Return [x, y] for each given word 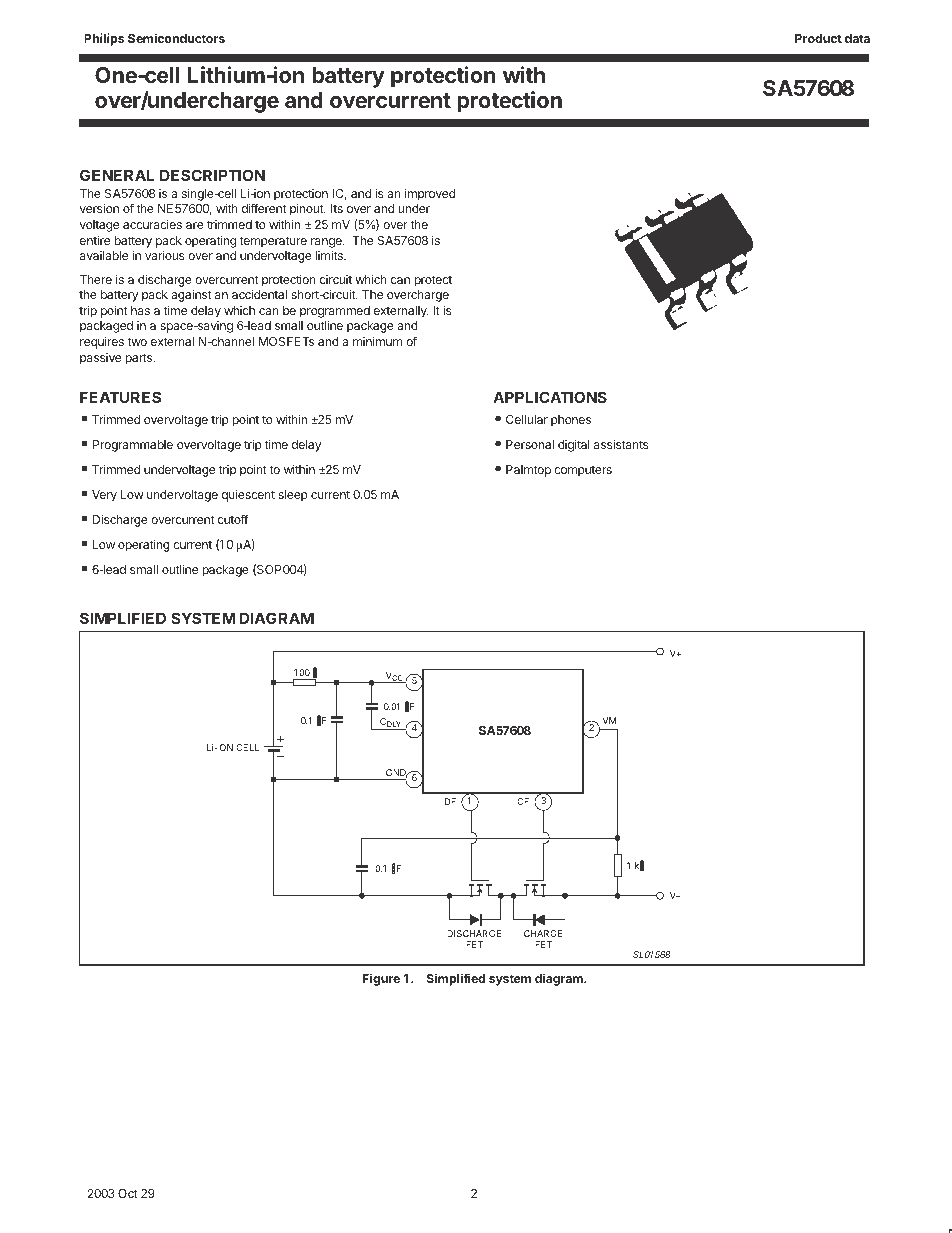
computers [583, 471]
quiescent [248, 495]
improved [430, 195]
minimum [377, 341]
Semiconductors [176, 38]
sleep [293, 496]
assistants [621, 444]
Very [104, 496]
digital [574, 446]
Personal [530, 444]
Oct [128, 1193]
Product [818, 38]
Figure [381, 979]
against [191, 295]
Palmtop [528, 471]
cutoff [233, 519]
